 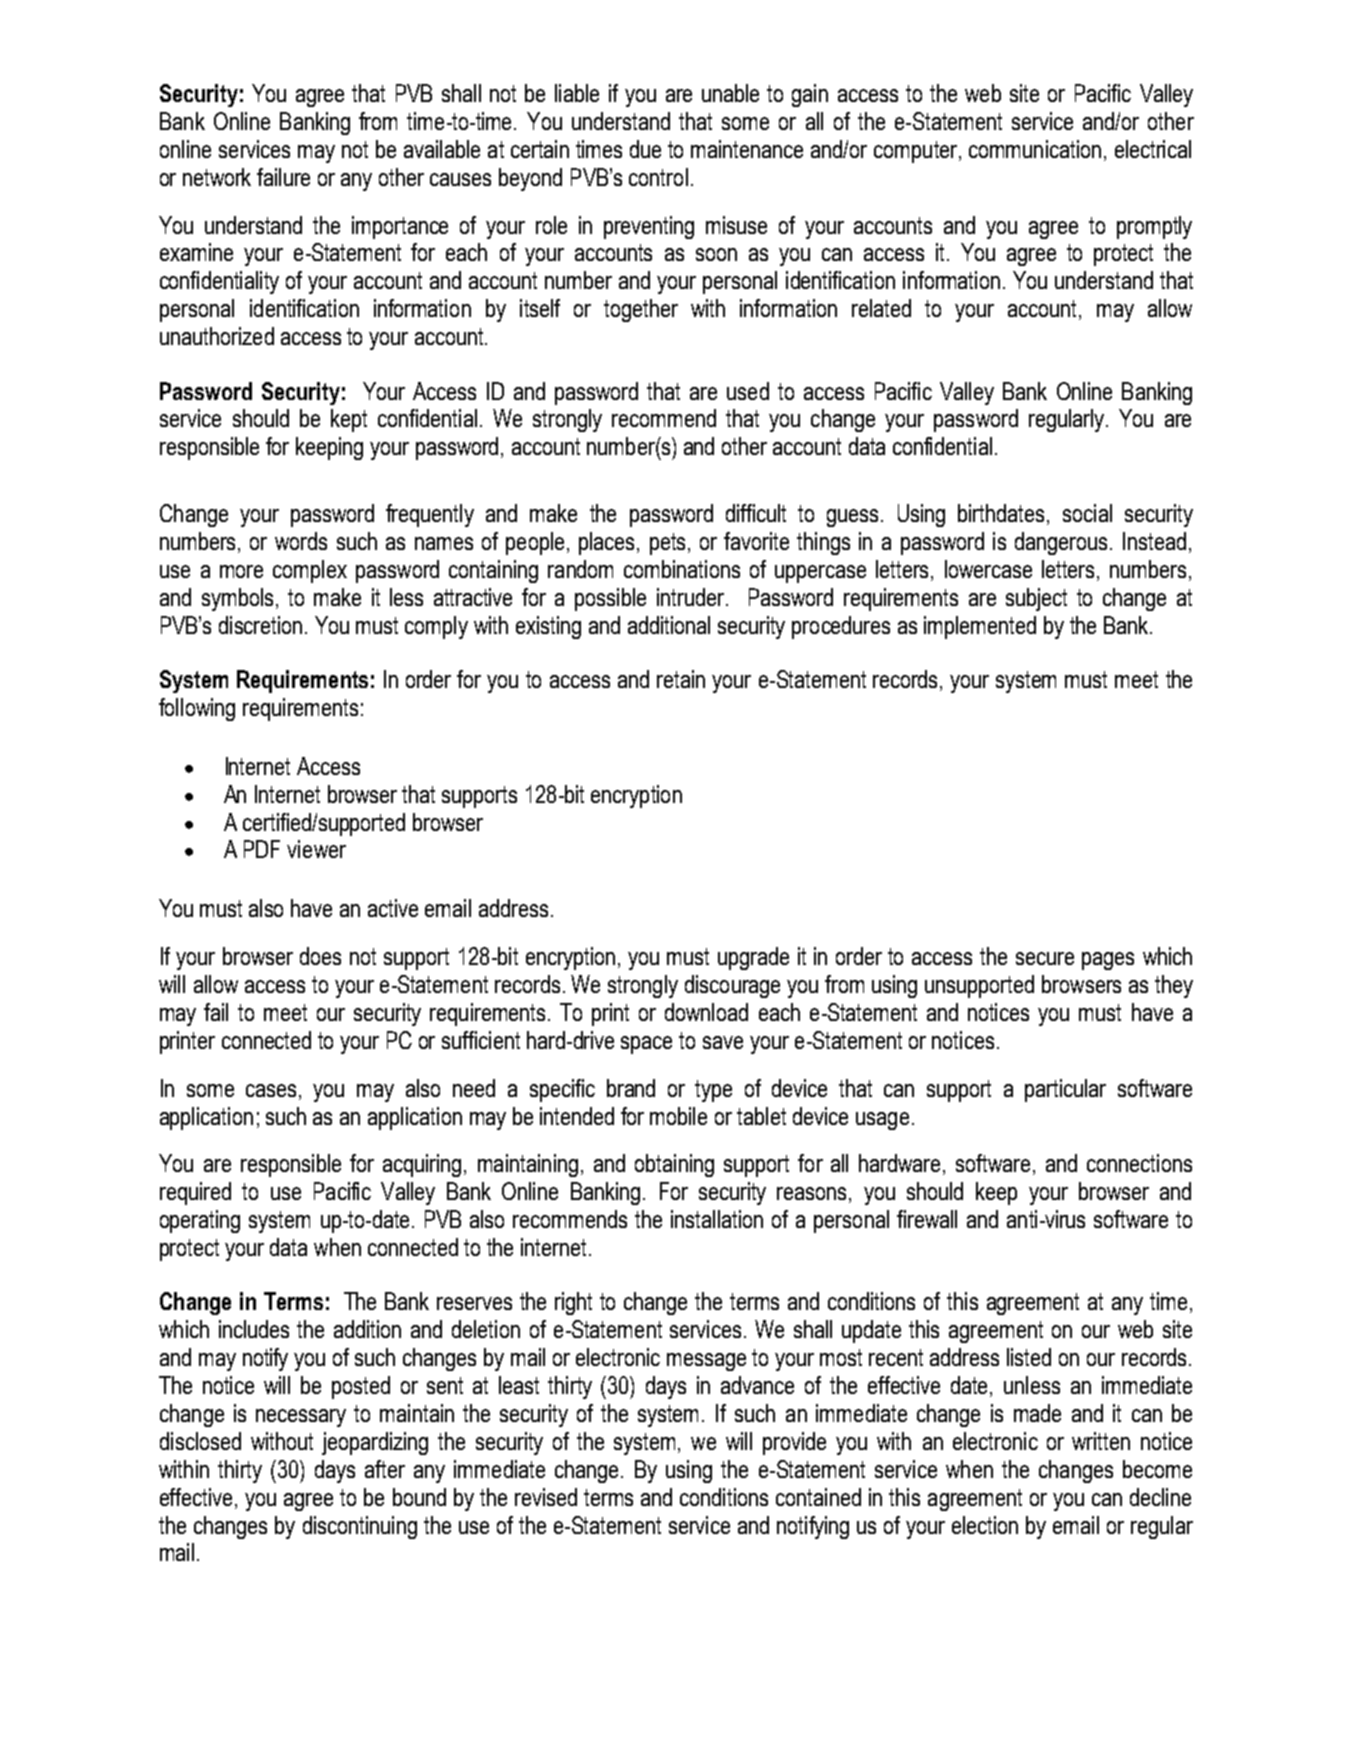 I want to click on network, so click(x=217, y=177).
